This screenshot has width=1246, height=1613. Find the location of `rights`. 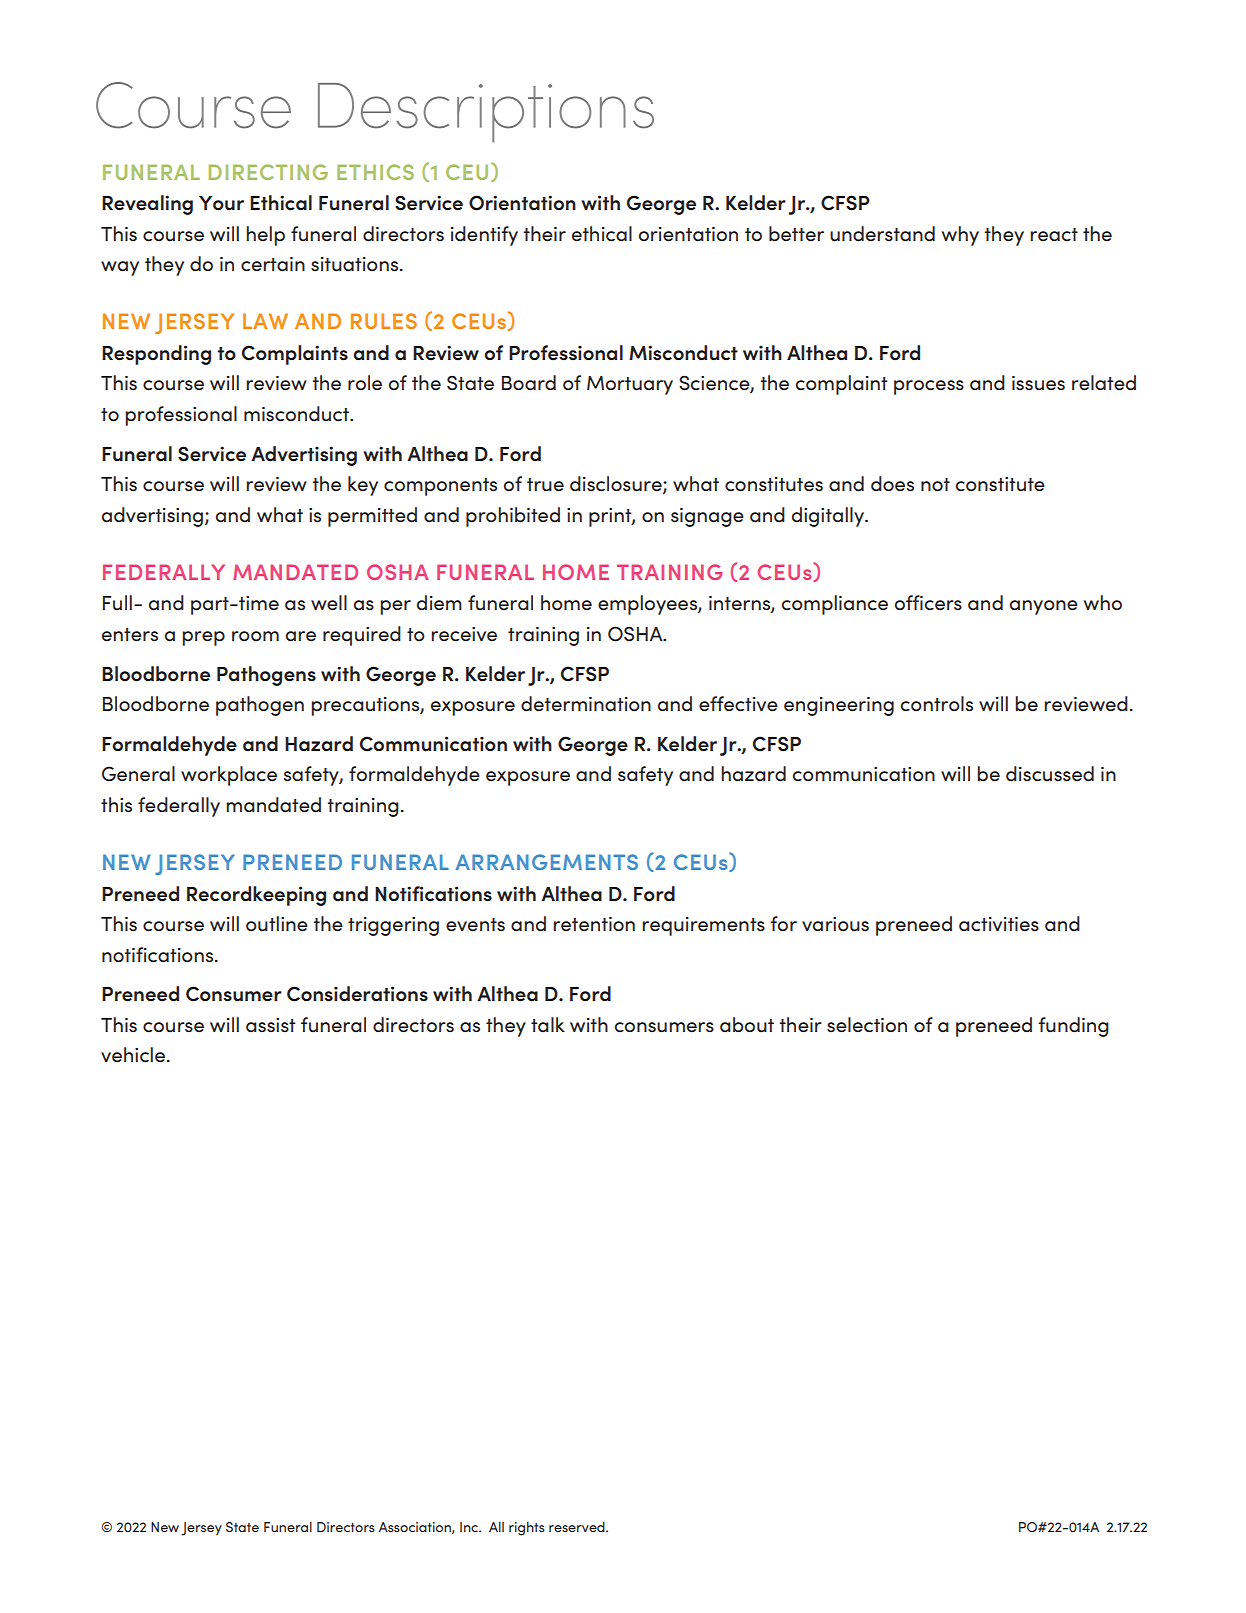

rights is located at coordinates (527, 1528).
